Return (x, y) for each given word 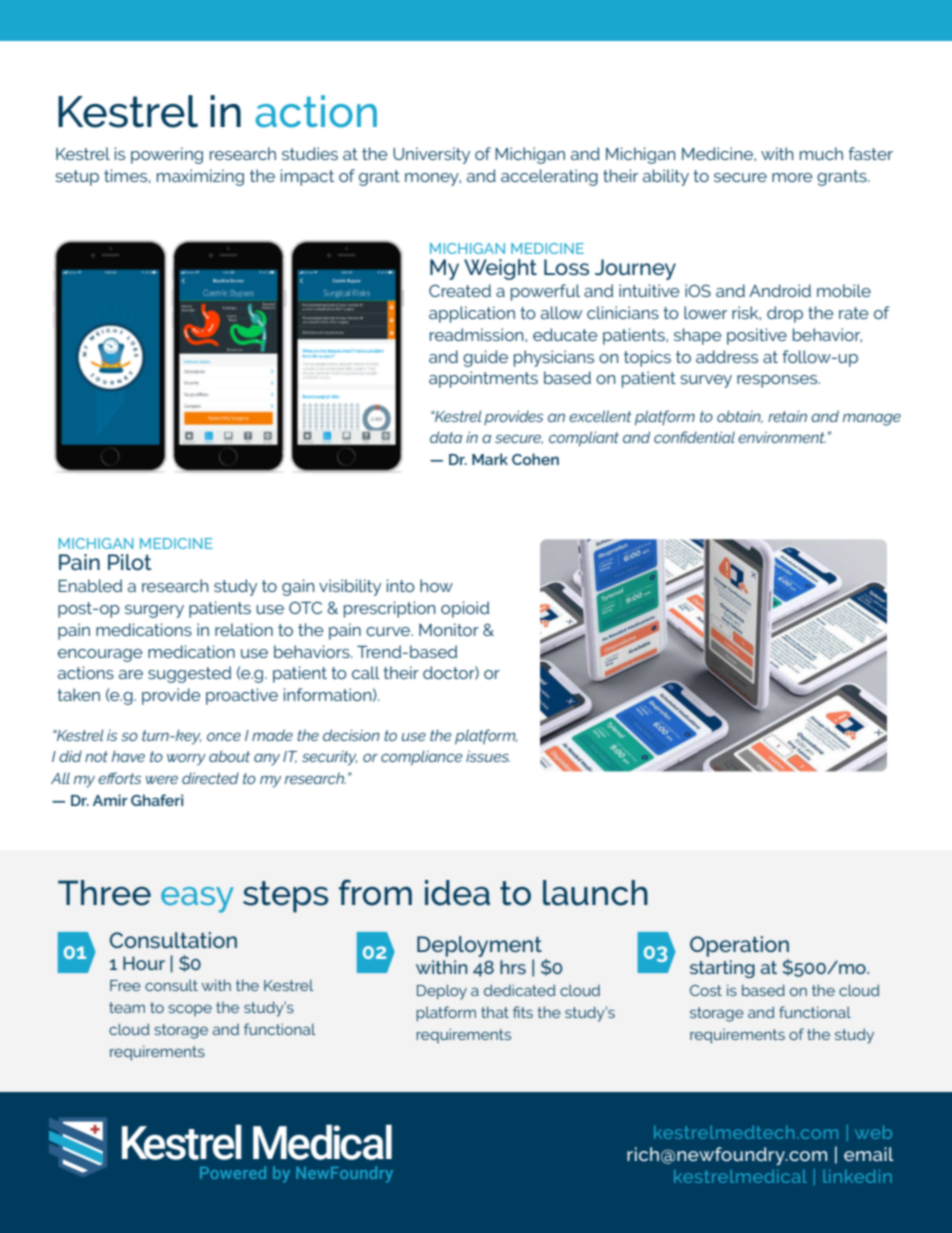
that (495, 1012)
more (792, 177)
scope (190, 1010)
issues (488, 756)
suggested (189, 674)
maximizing (200, 177)
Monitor (449, 629)
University (431, 155)
